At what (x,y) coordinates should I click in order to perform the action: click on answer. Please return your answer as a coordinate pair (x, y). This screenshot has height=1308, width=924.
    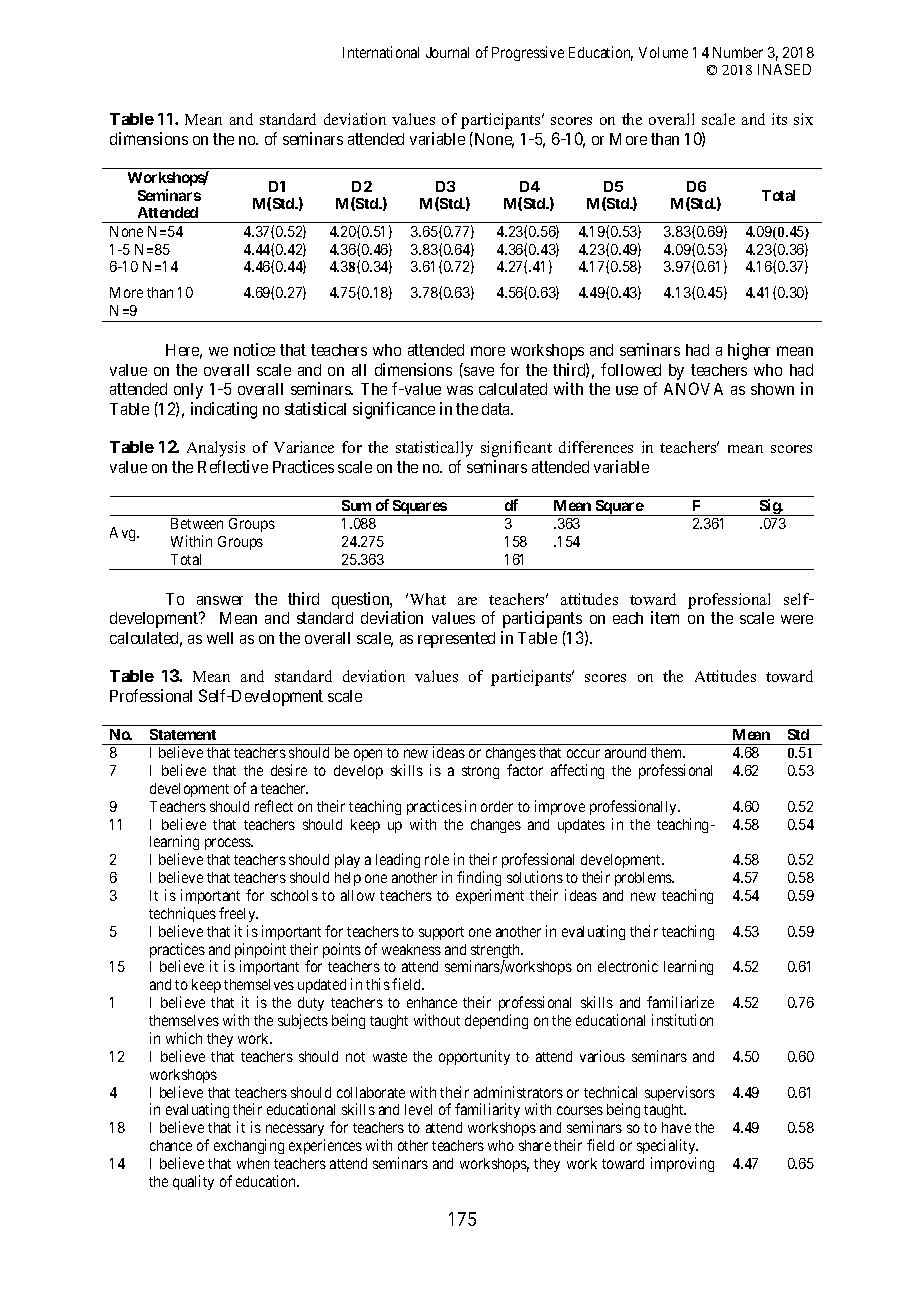
    Looking at the image, I should click on (220, 600).
